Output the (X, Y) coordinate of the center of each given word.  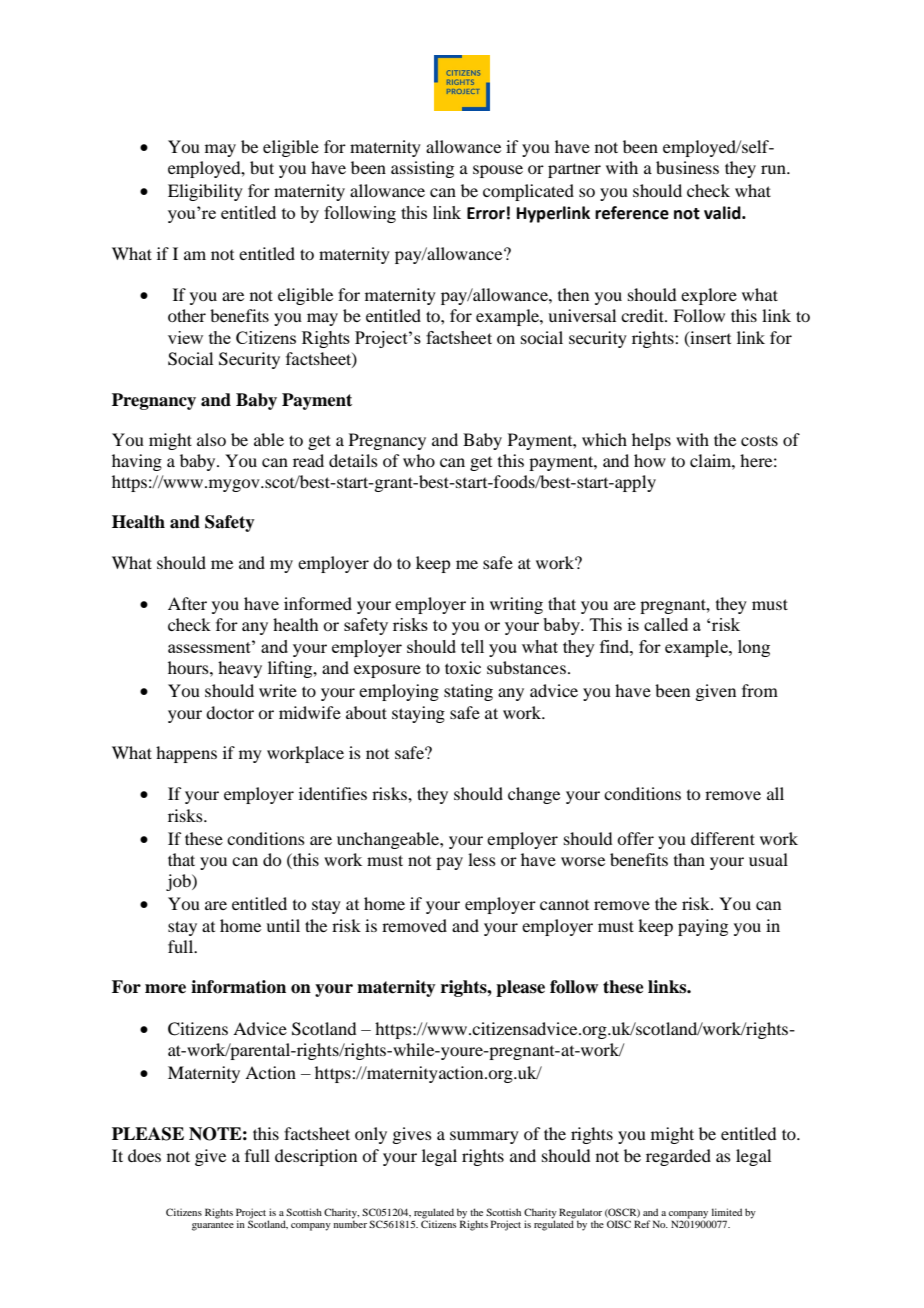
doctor (230, 712)
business (687, 167)
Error (486, 213)
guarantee (213, 1226)
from (760, 690)
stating (468, 692)
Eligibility (205, 192)
